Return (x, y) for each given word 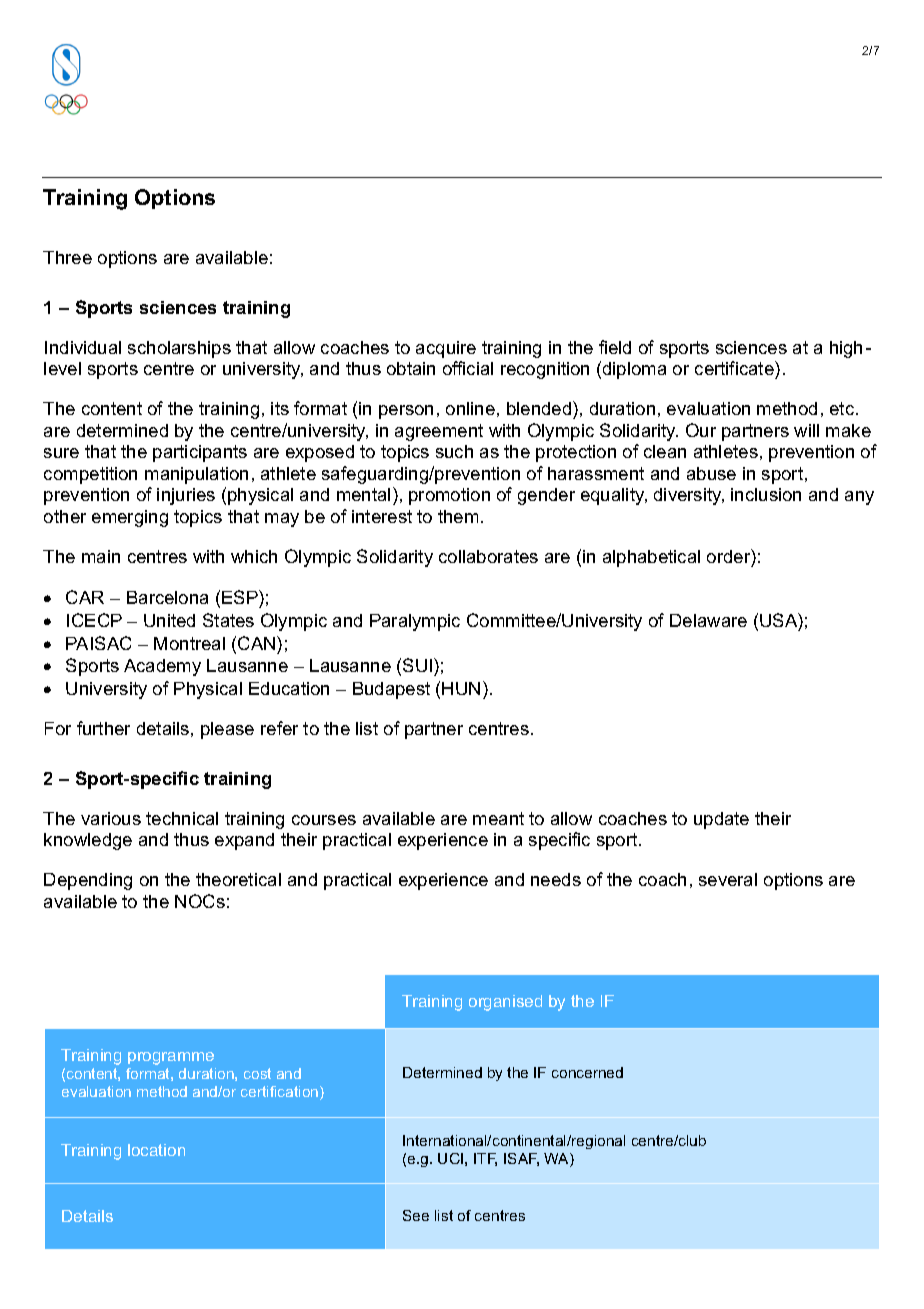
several (728, 879)
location (156, 1150)
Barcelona (167, 597)
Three (67, 257)
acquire (446, 349)
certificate (735, 368)
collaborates (488, 556)
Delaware (708, 620)
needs (556, 879)
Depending (88, 881)
